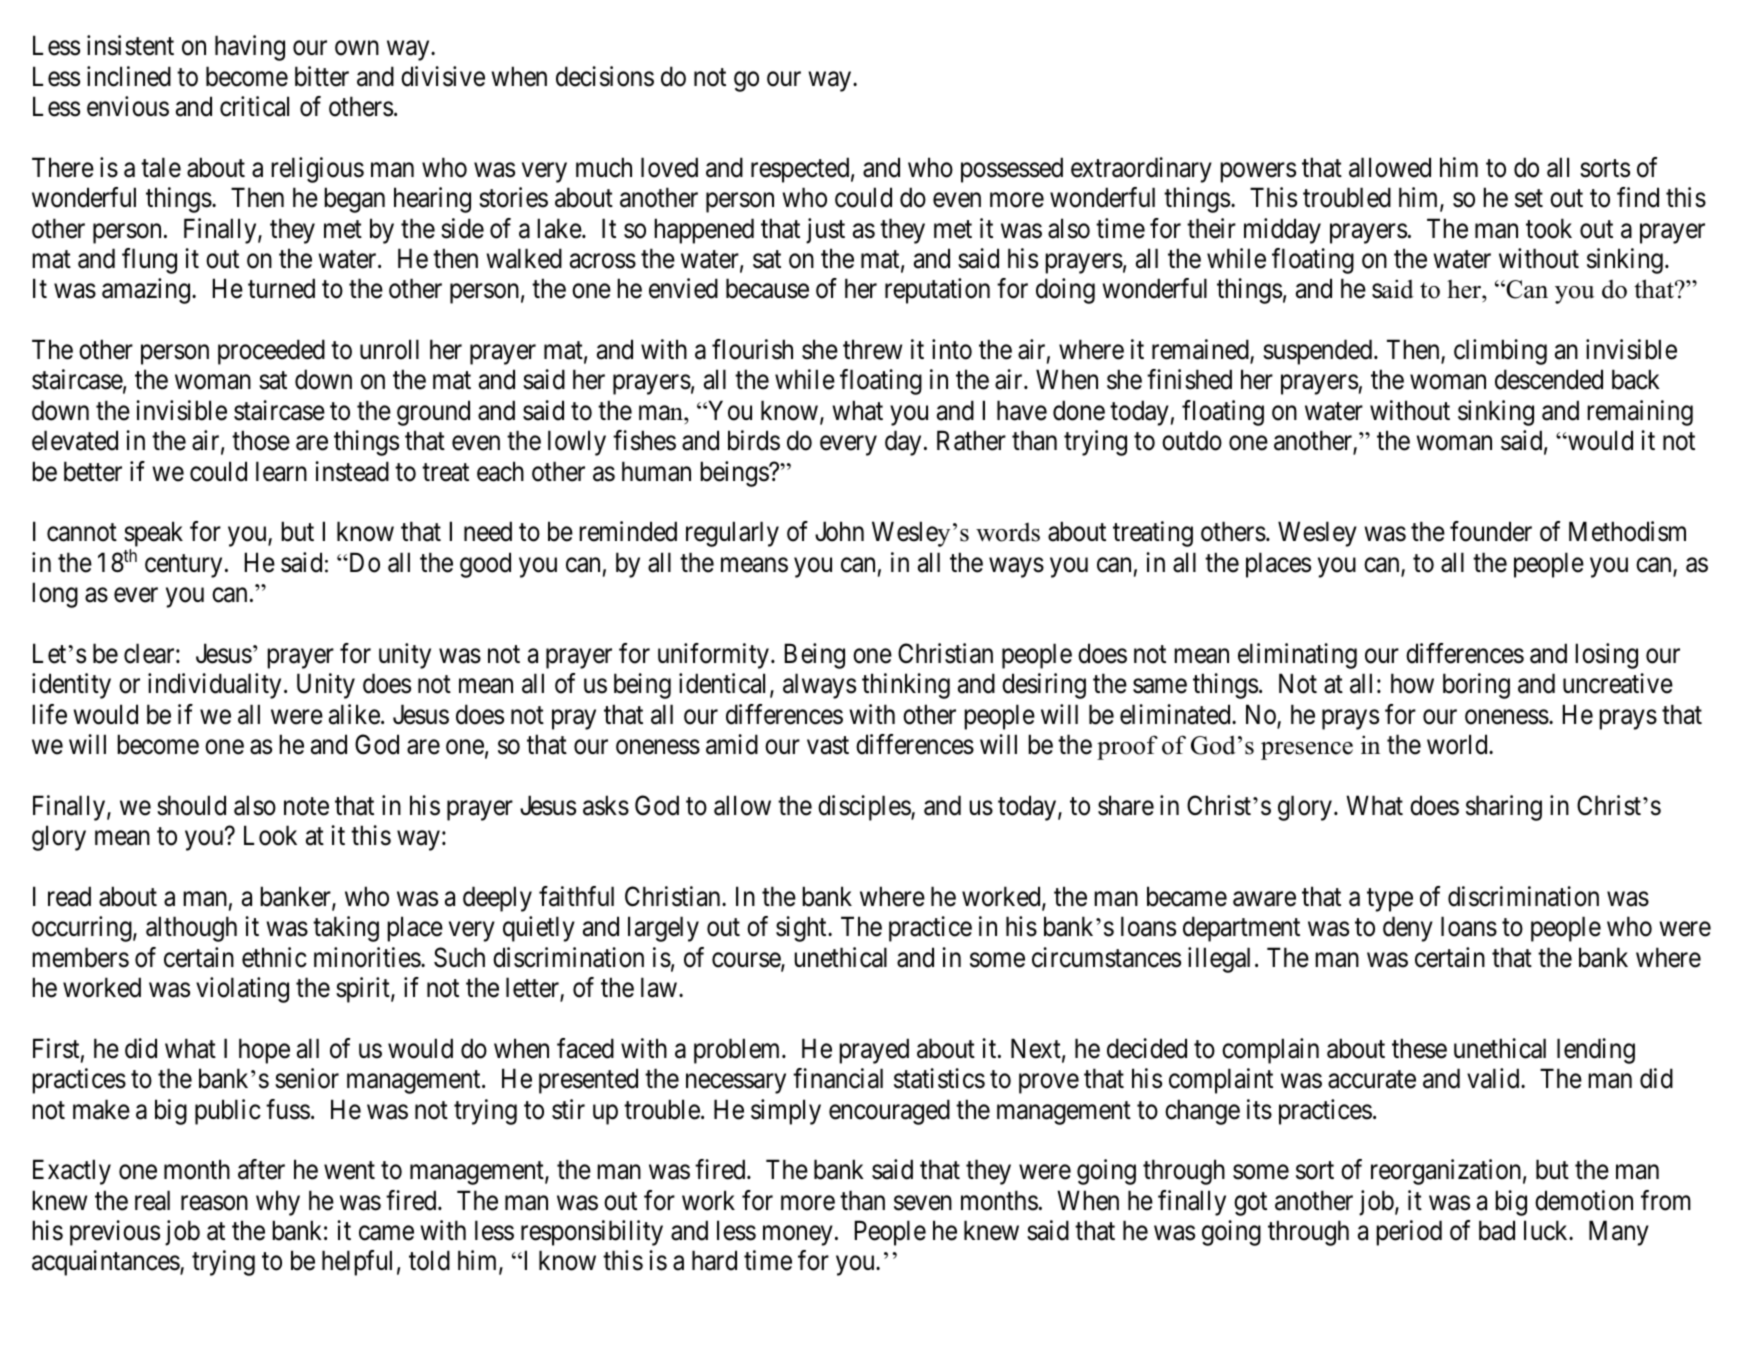 The image size is (1743, 1347). I want to click on reason, so click(214, 1203).
